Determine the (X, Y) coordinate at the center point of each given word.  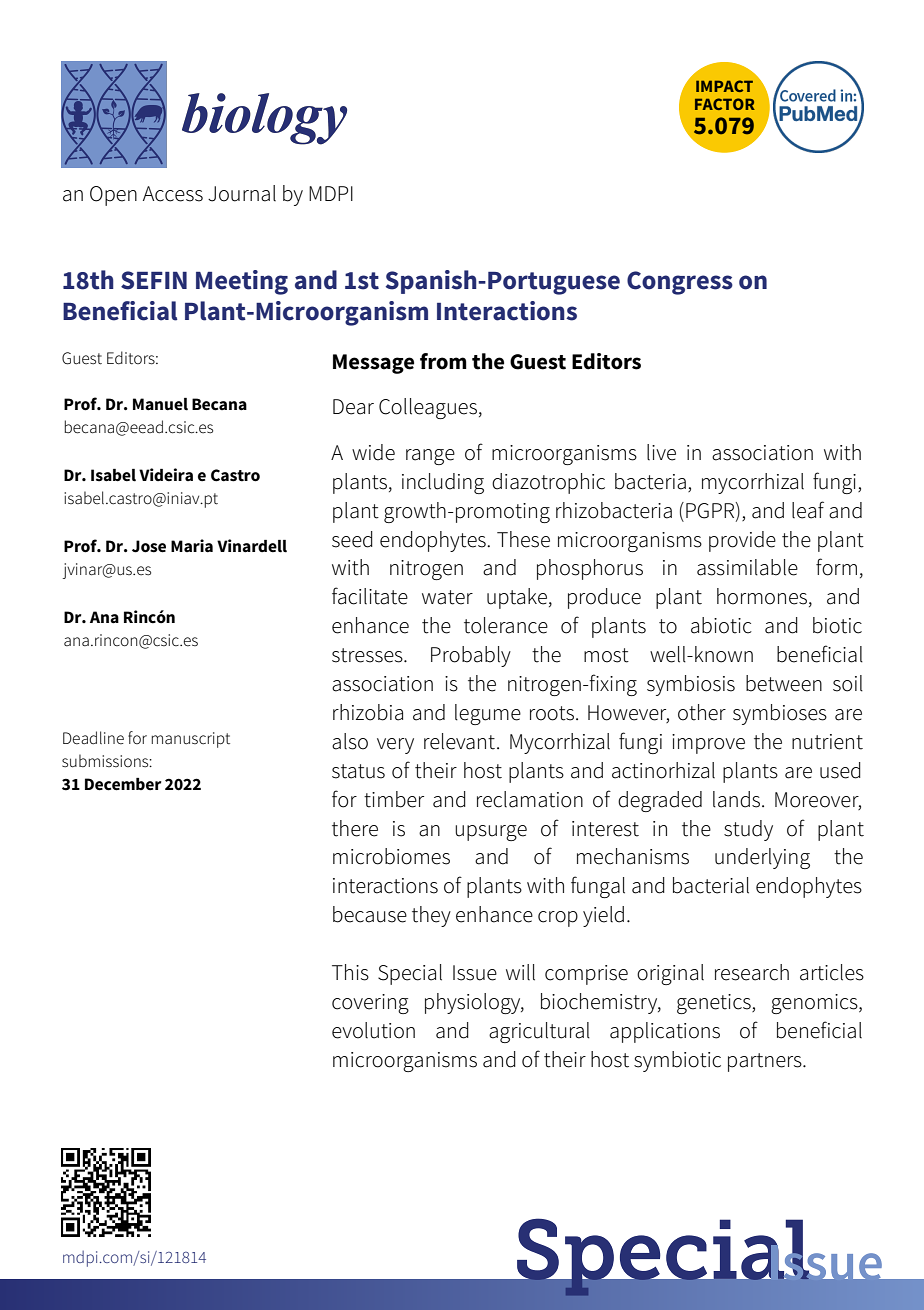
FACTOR (725, 104)
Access (173, 194)
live (661, 452)
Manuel (160, 404)
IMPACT (724, 86)
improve (708, 744)
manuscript (190, 740)
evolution (373, 1030)
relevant (459, 741)
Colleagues (428, 408)
